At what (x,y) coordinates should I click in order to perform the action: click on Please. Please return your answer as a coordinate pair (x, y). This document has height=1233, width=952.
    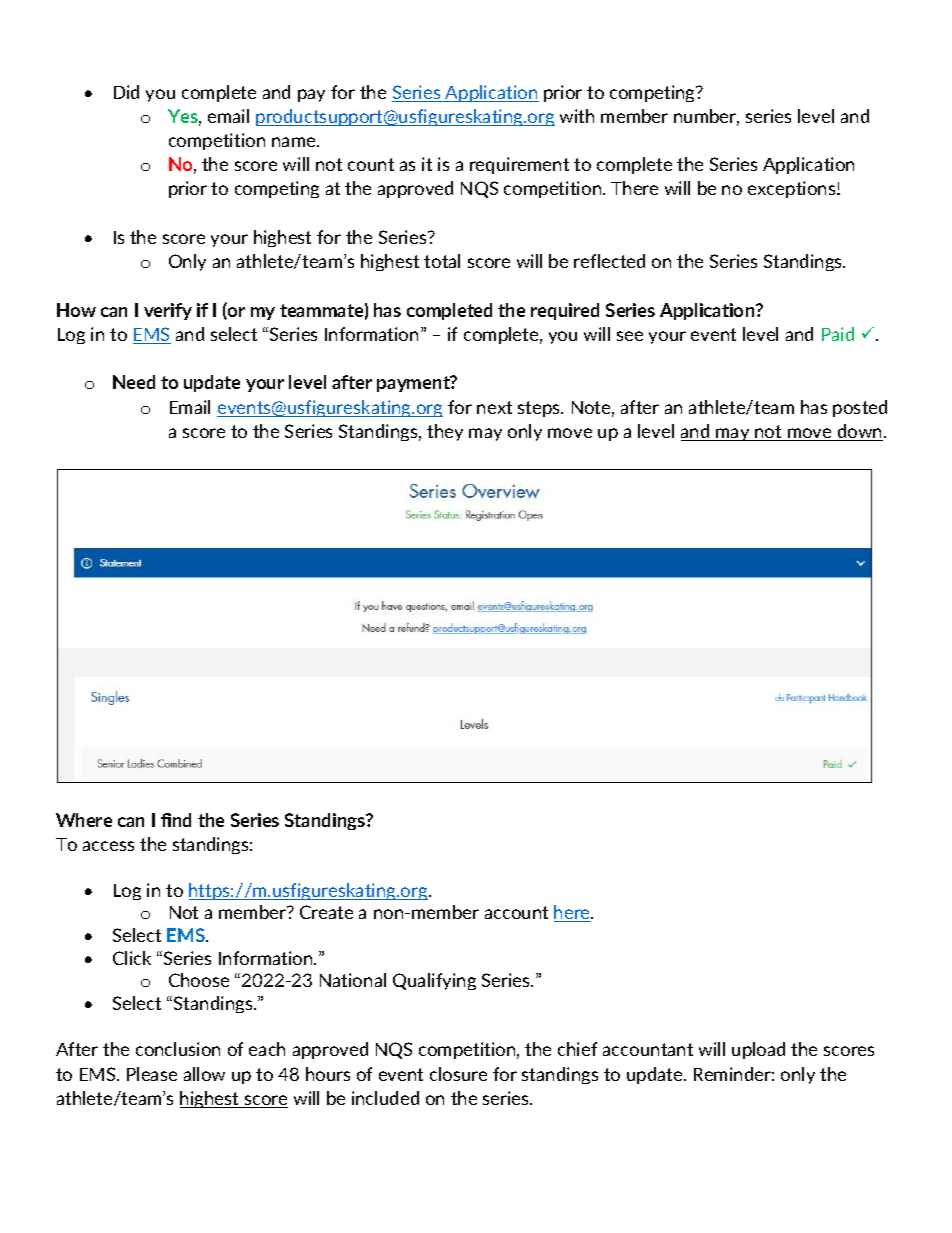
    Looking at the image, I should click on (152, 1074).
